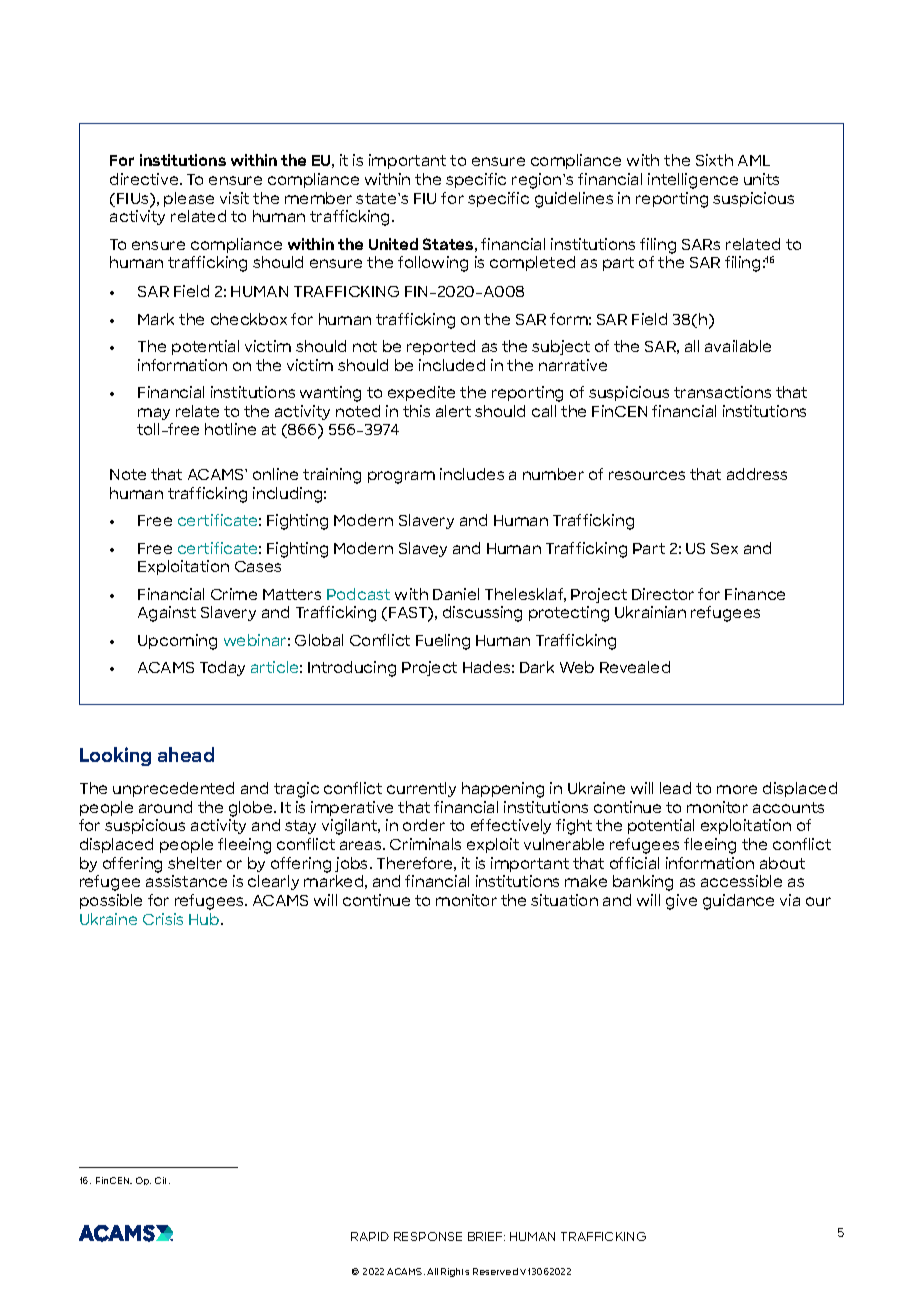 The height and width of the screenshot is (1308, 924). I want to click on intelligence, so click(693, 181).
